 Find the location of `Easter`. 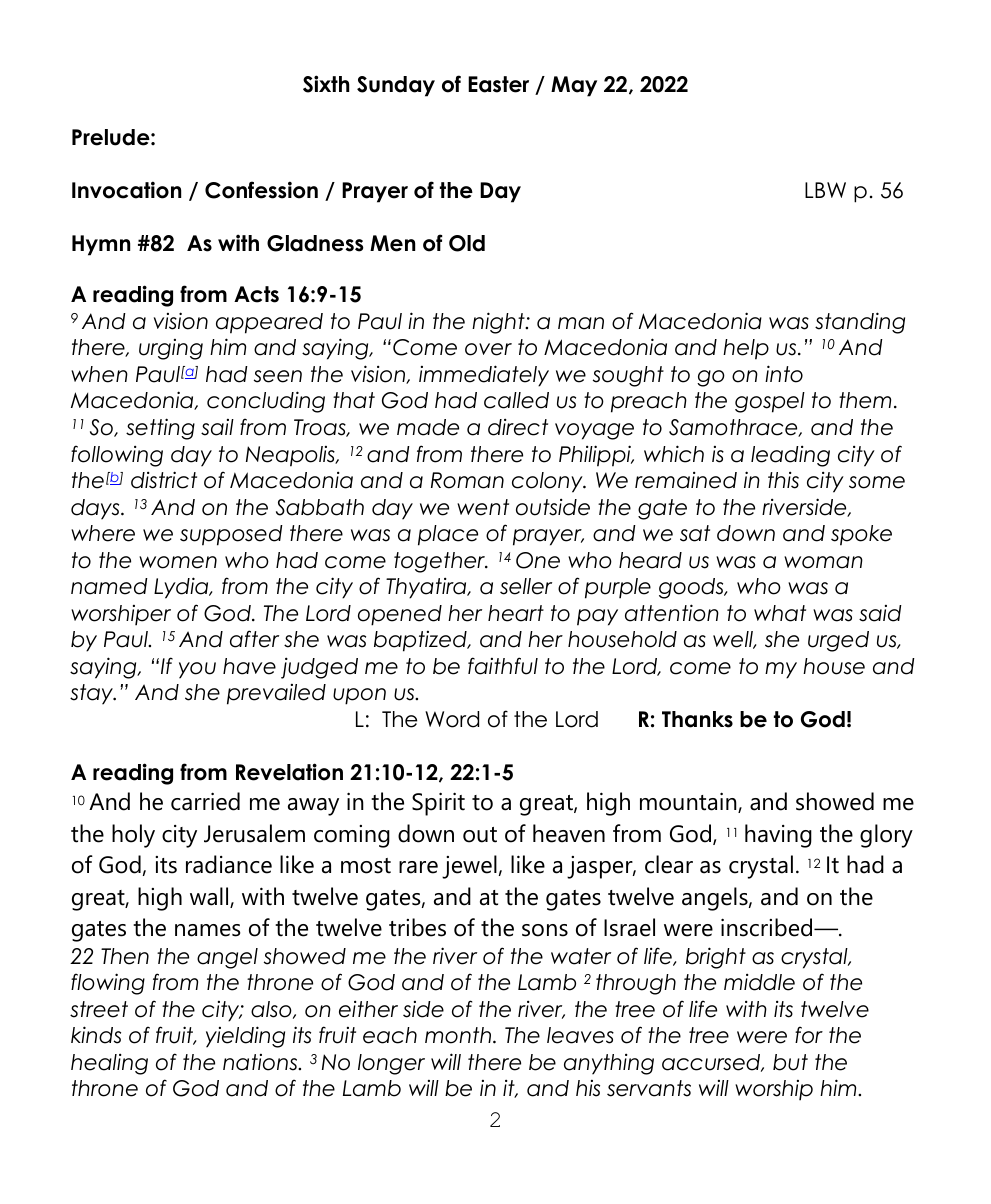

Easter is located at coordinates (498, 84).
